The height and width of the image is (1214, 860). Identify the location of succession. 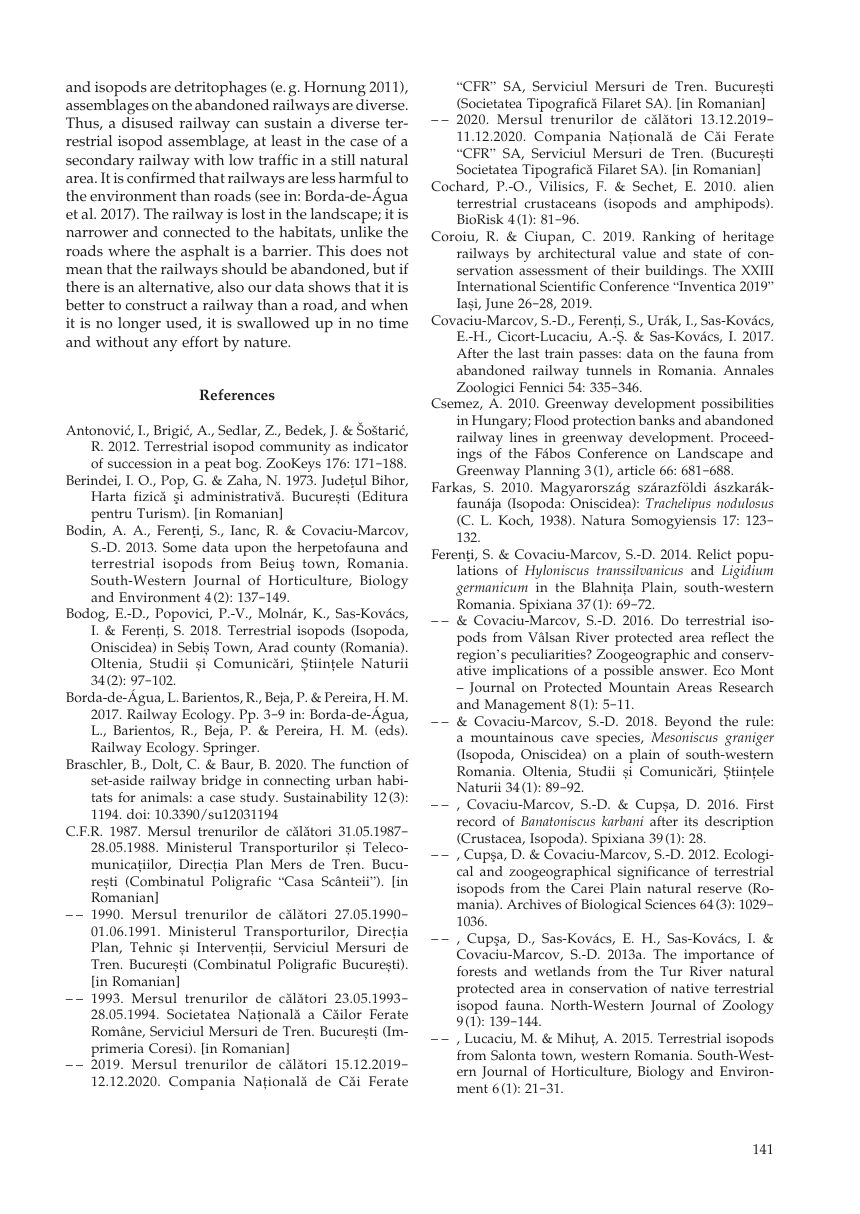
(140, 463).
